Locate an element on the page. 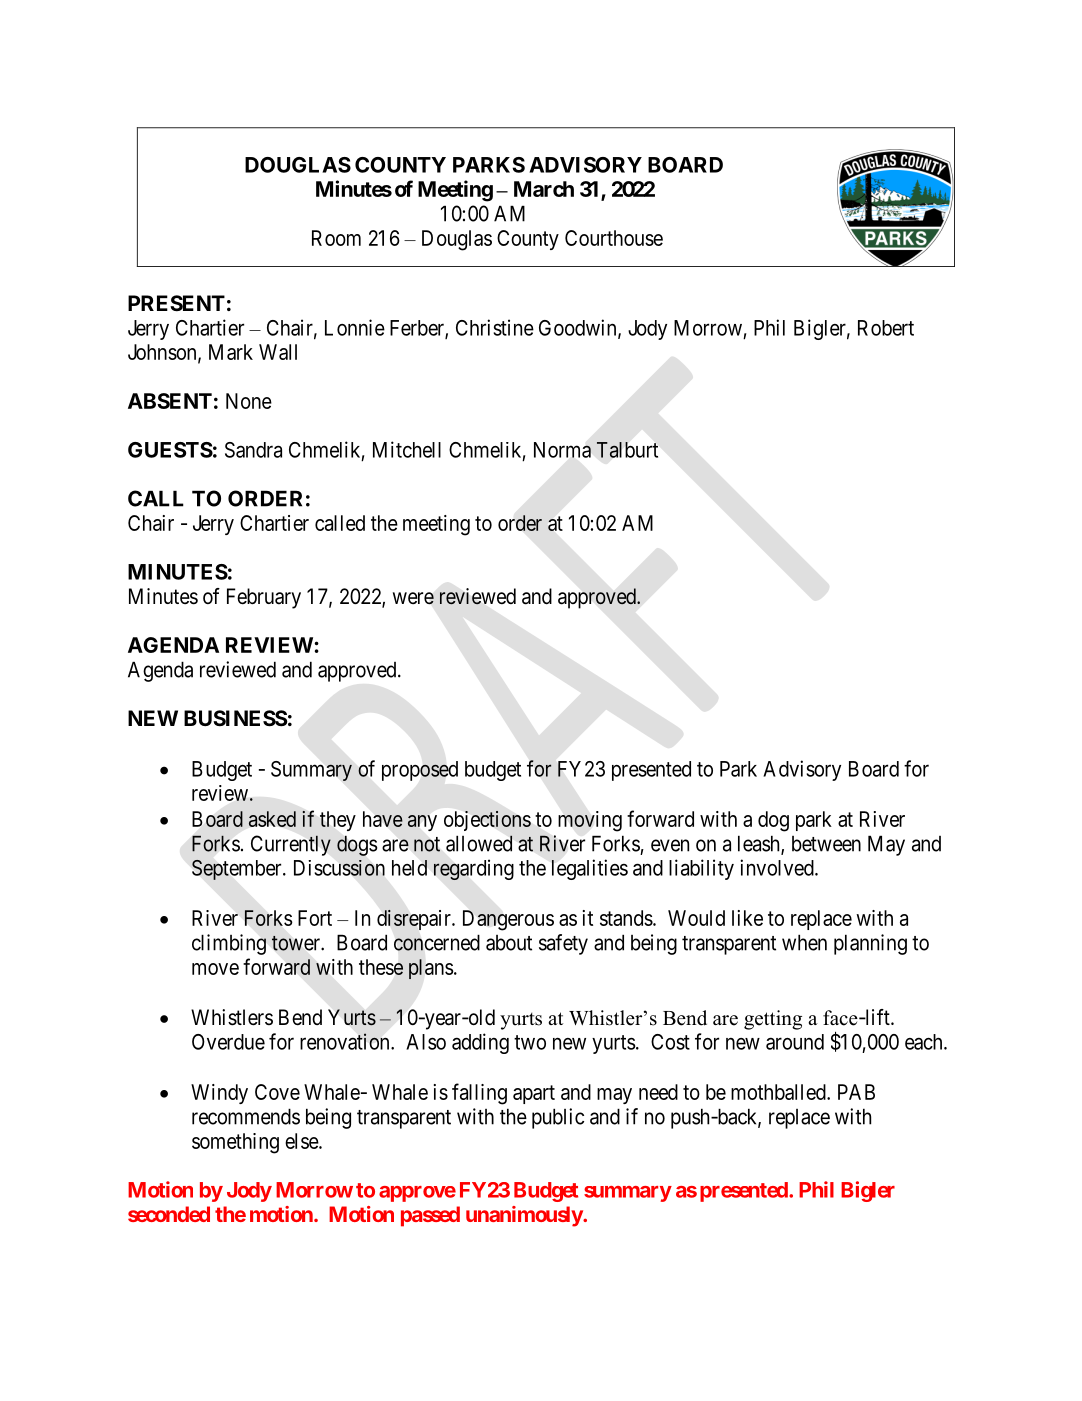 The image size is (1082, 1401). March is located at coordinates (544, 189).
